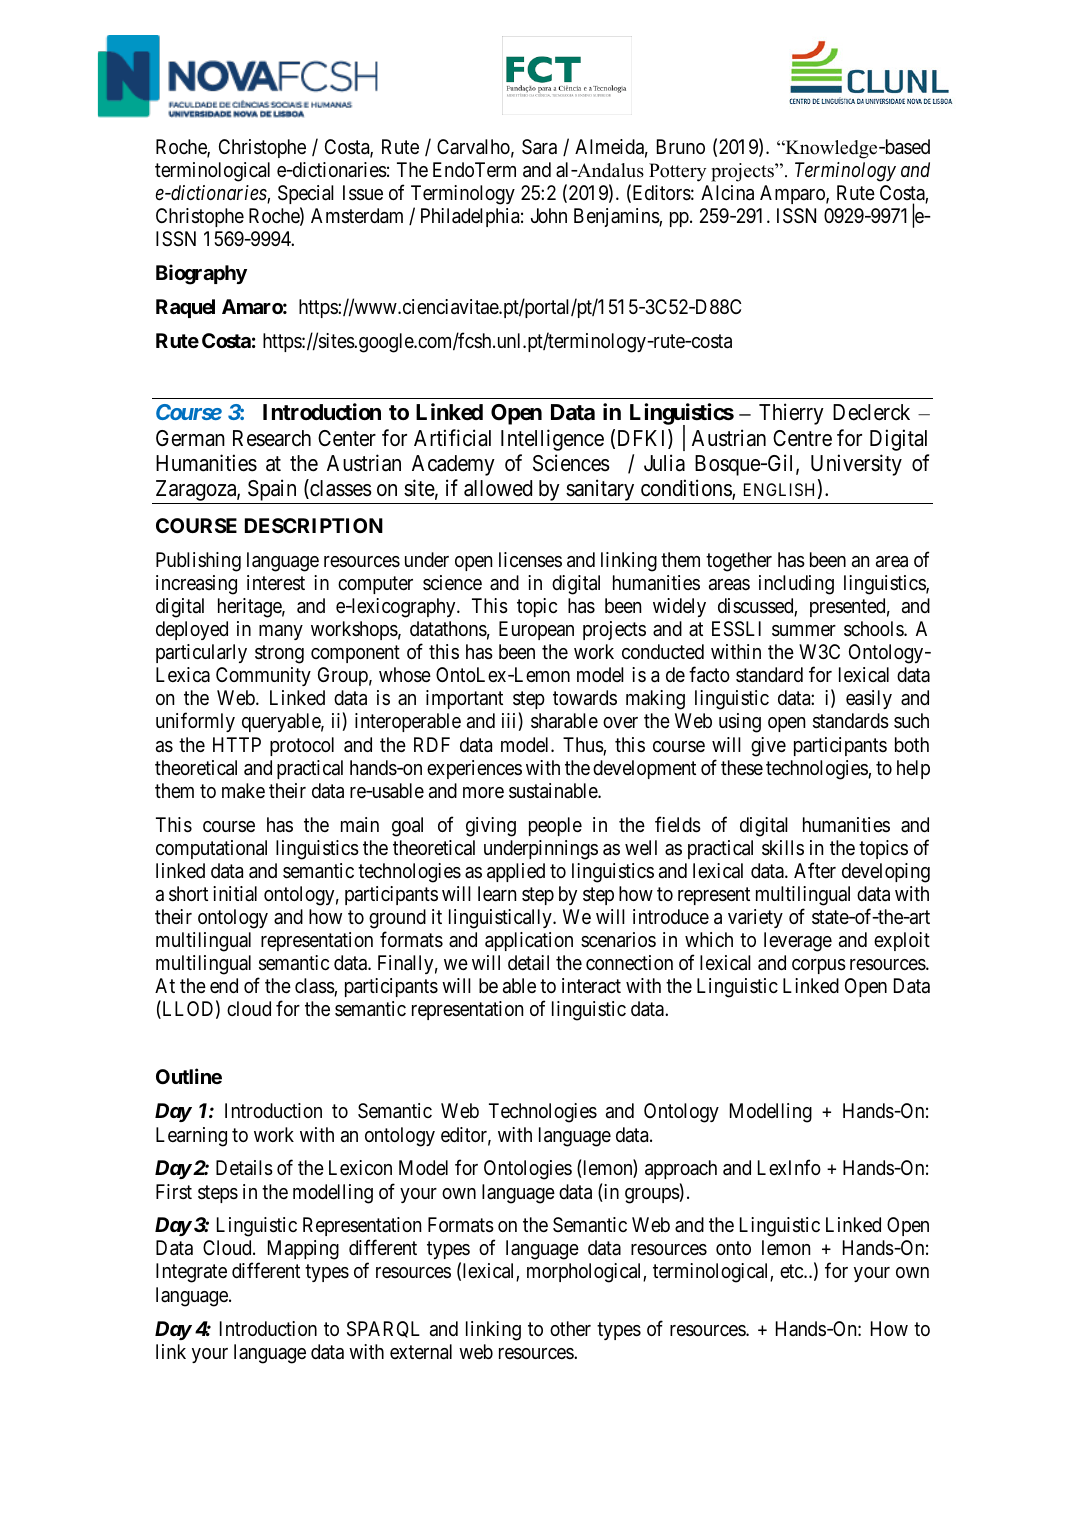 The image size is (1085, 1535). What do you see at coordinates (302, 746) in the image?
I see `protocol` at bounding box center [302, 746].
